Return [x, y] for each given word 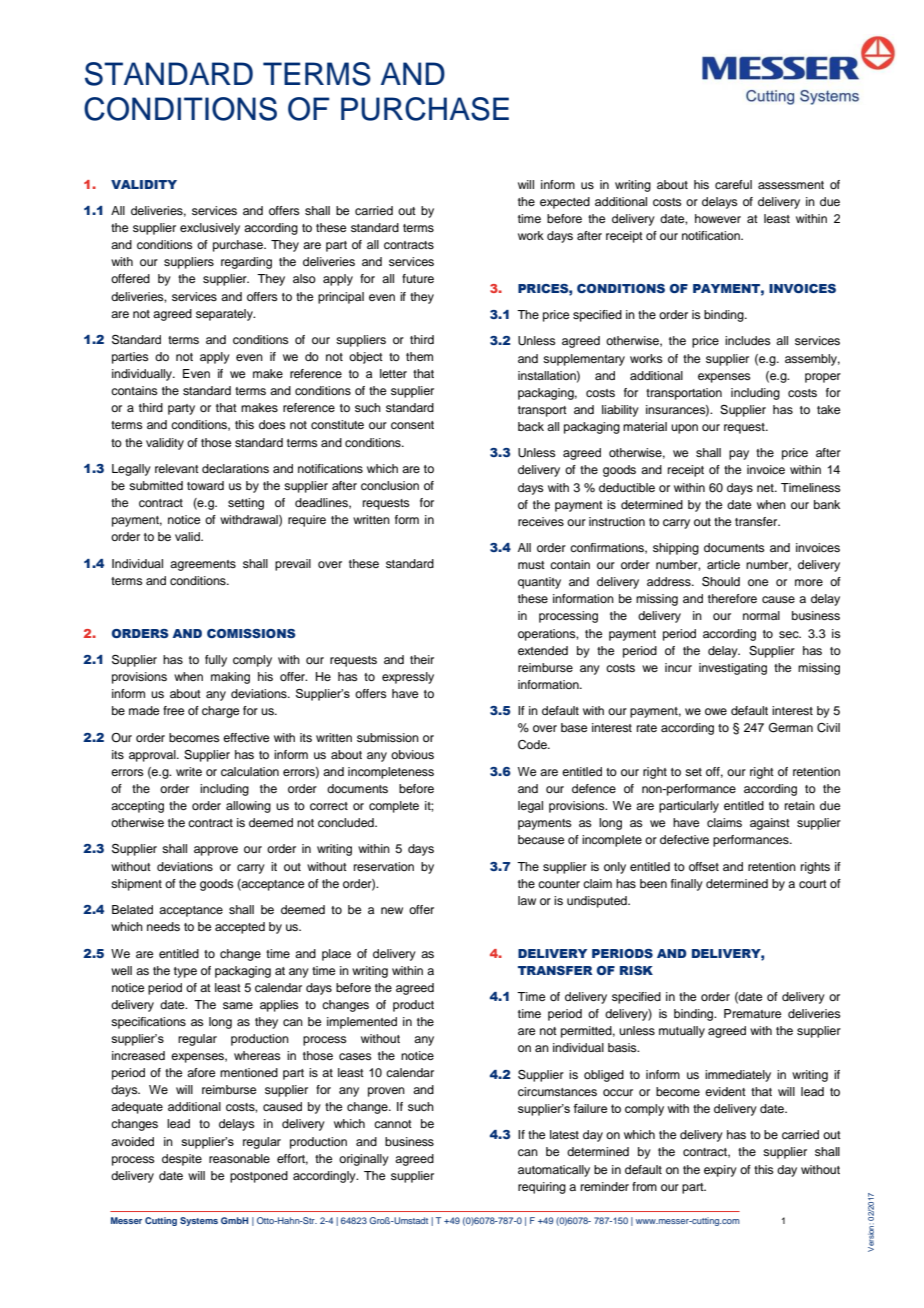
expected [565, 203]
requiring [542, 1188]
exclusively [210, 229]
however [718, 218]
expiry [720, 1171]
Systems [199, 1221]
